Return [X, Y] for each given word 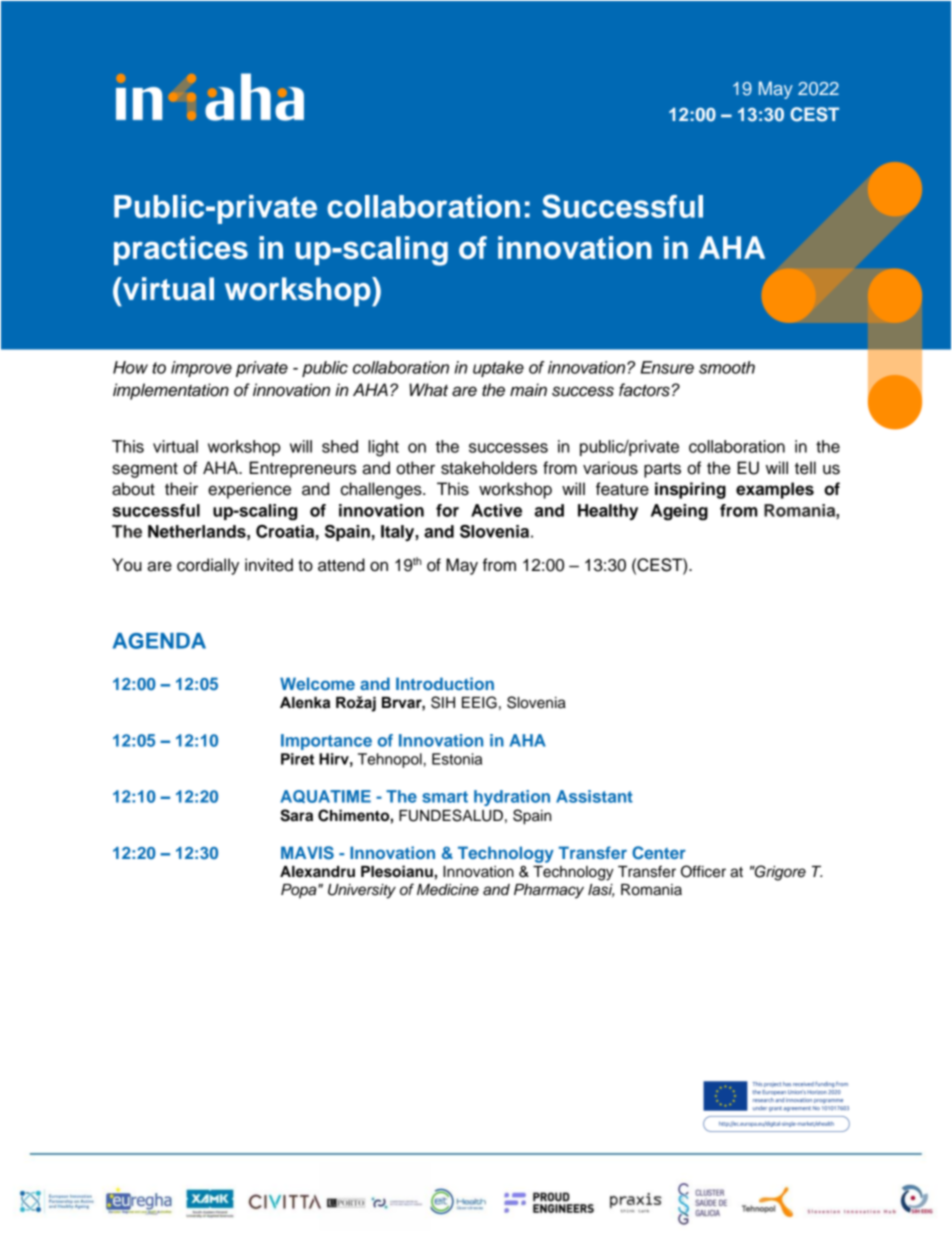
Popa [300, 891]
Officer [703, 871]
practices [181, 250]
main [528, 390]
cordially [208, 566]
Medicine [448, 890]
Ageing [679, 512]
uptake [498, 369]
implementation [171, 391]
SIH [443, 702]
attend [341, 565]
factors [644, 390]
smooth [727, 367]
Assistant [594, 796]
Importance [326, 742]
